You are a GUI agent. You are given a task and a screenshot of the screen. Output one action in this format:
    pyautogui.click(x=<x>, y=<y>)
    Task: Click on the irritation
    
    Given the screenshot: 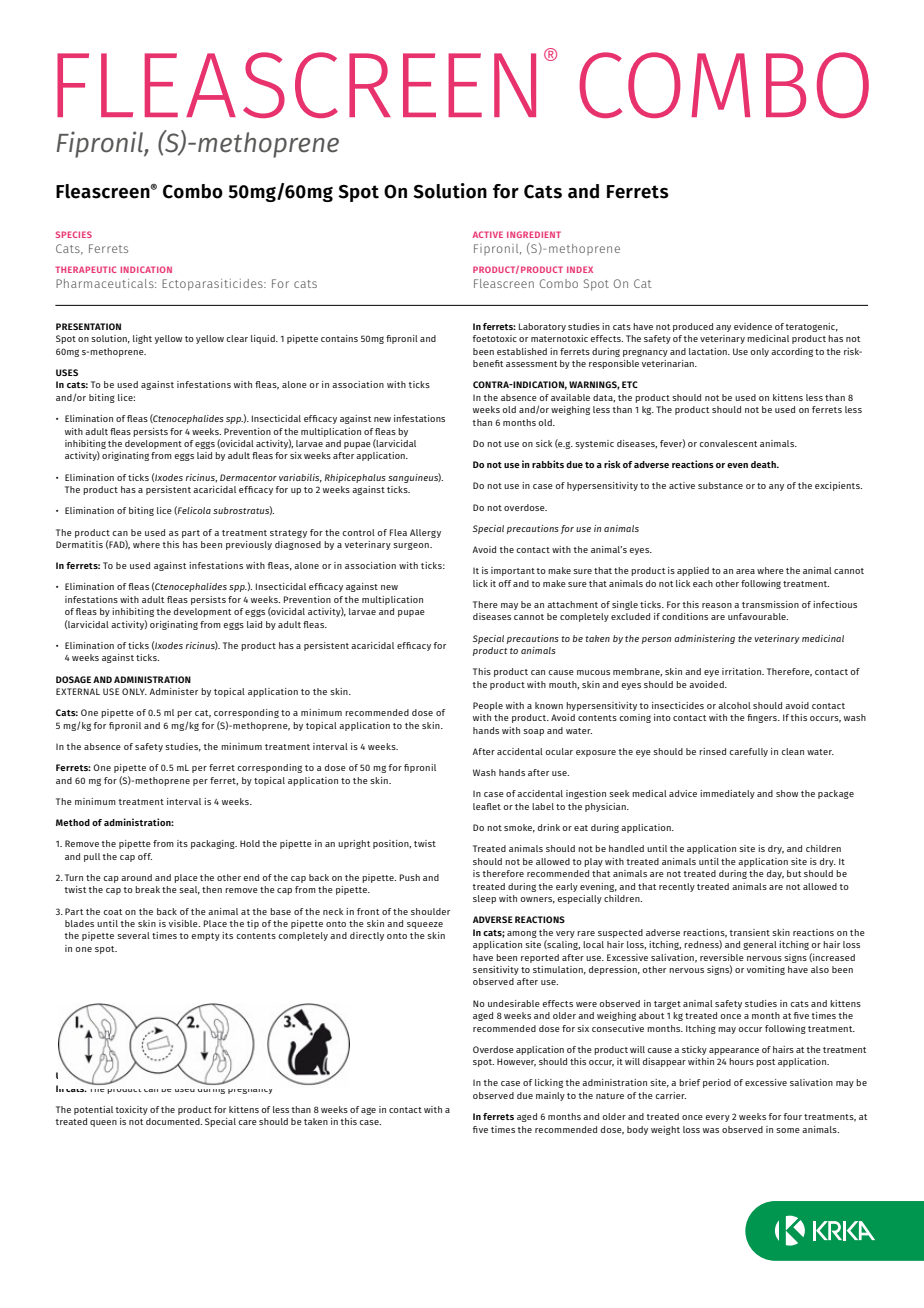 What is the action you would take?
    pyautogui.click(x=743, y=671)
